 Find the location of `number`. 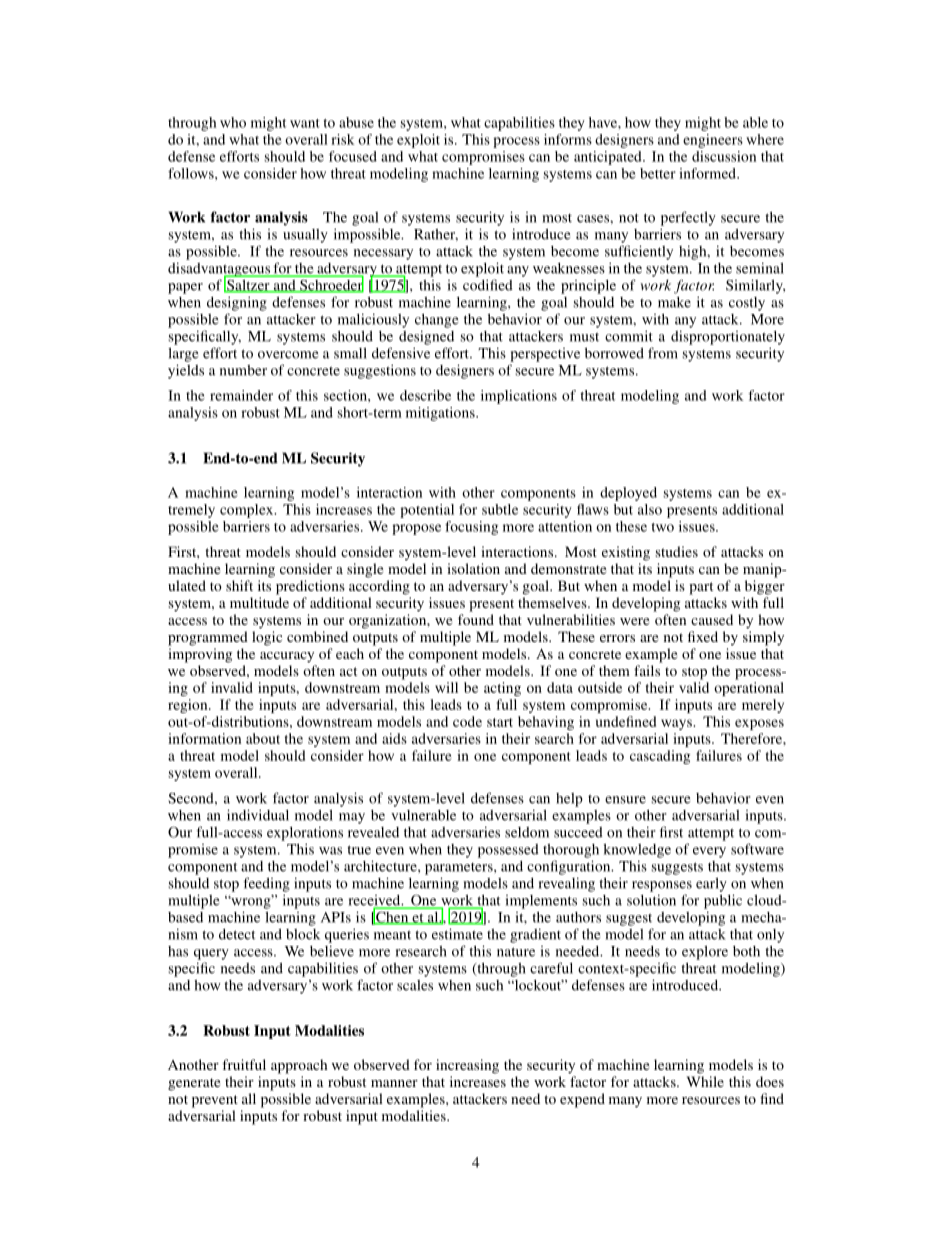

number is located at coordinates (243, 370).
